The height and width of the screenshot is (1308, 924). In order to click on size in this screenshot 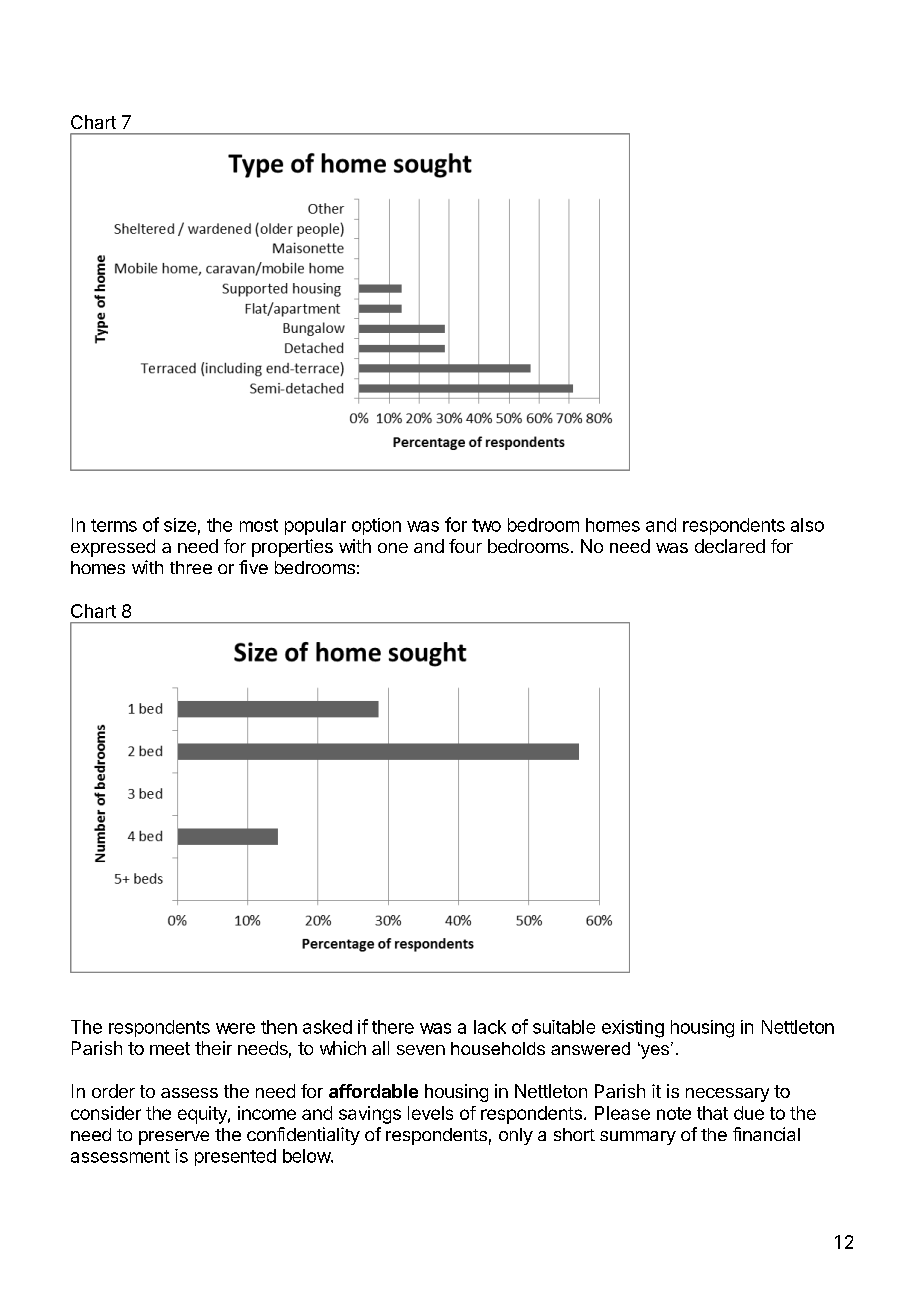, I will do `click(180, 525)`.
